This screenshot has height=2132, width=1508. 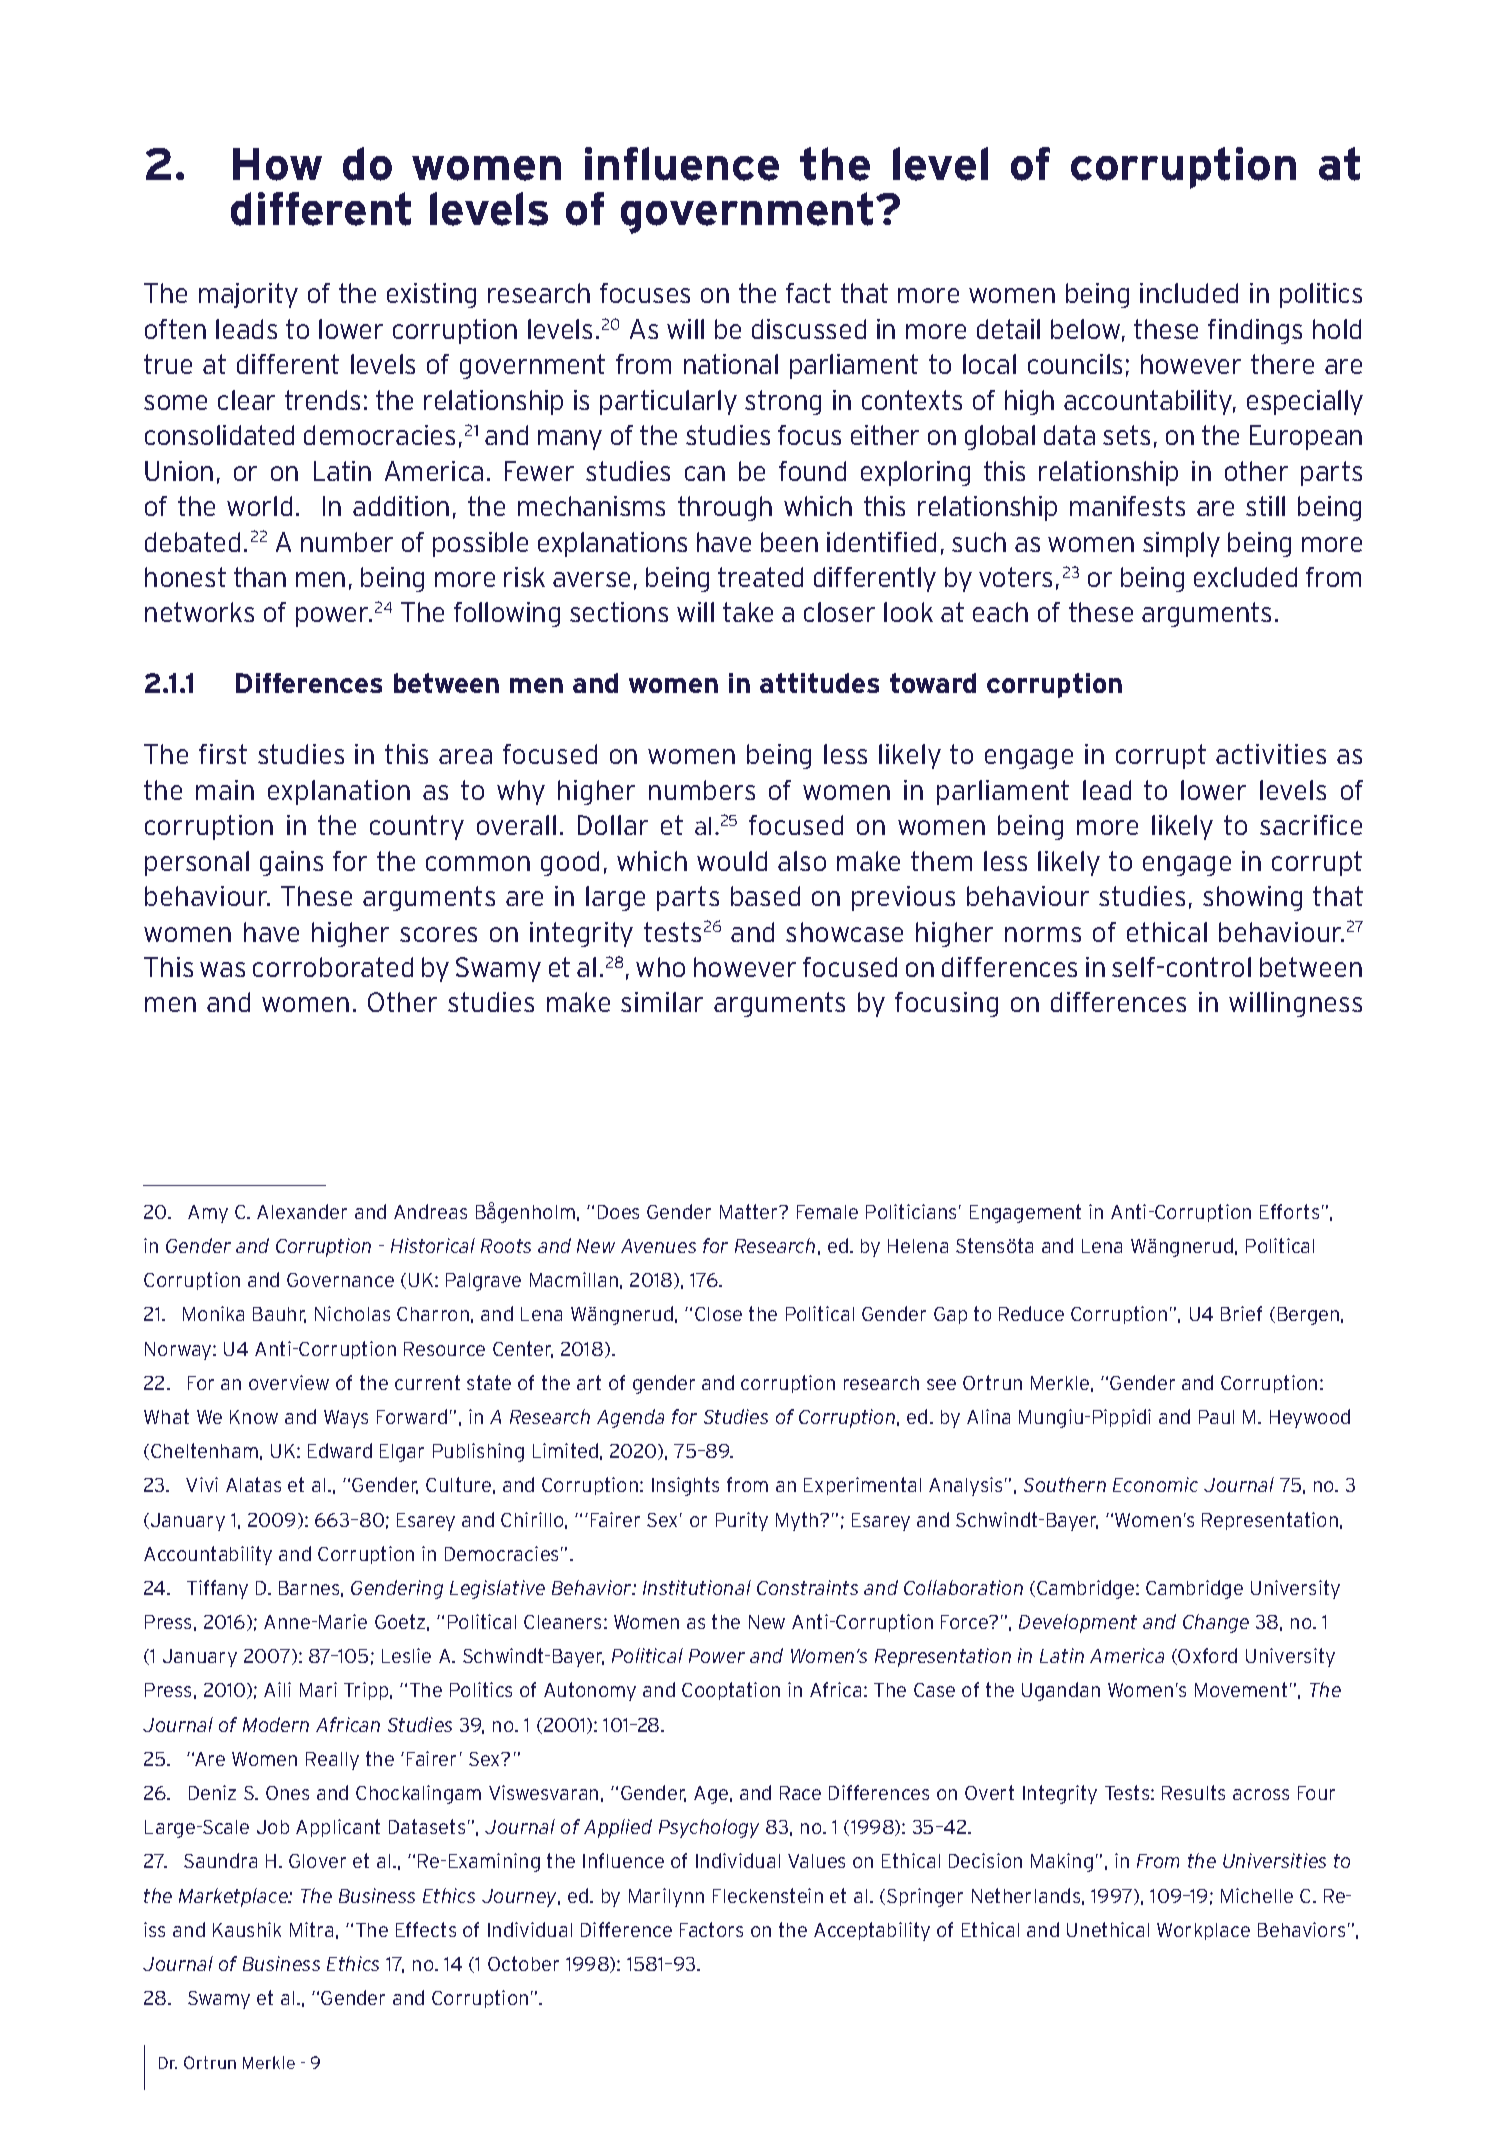 I want to click on Alexander, so click(x=302, y=1211).
